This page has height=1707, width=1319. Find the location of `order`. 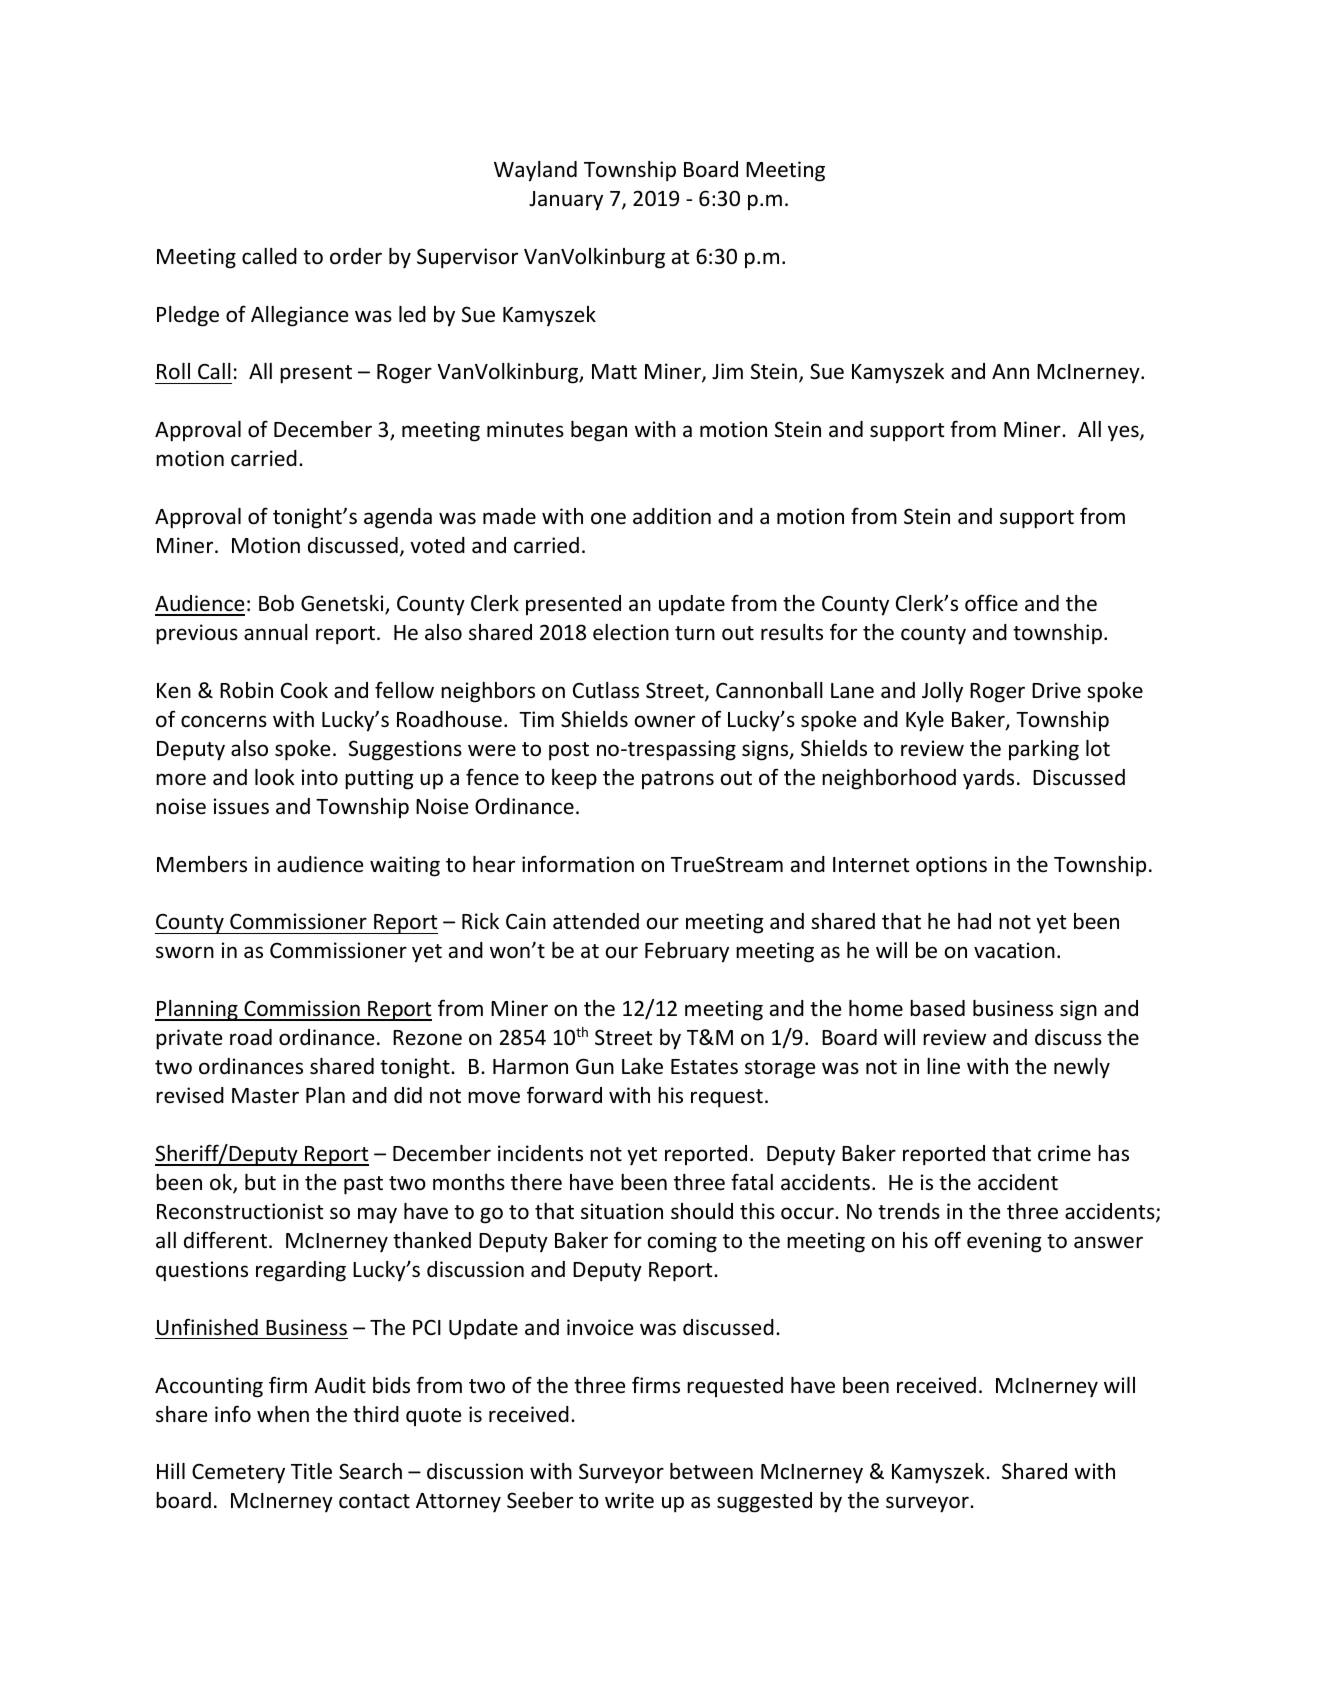

order is located at coordinates (356, 256).
